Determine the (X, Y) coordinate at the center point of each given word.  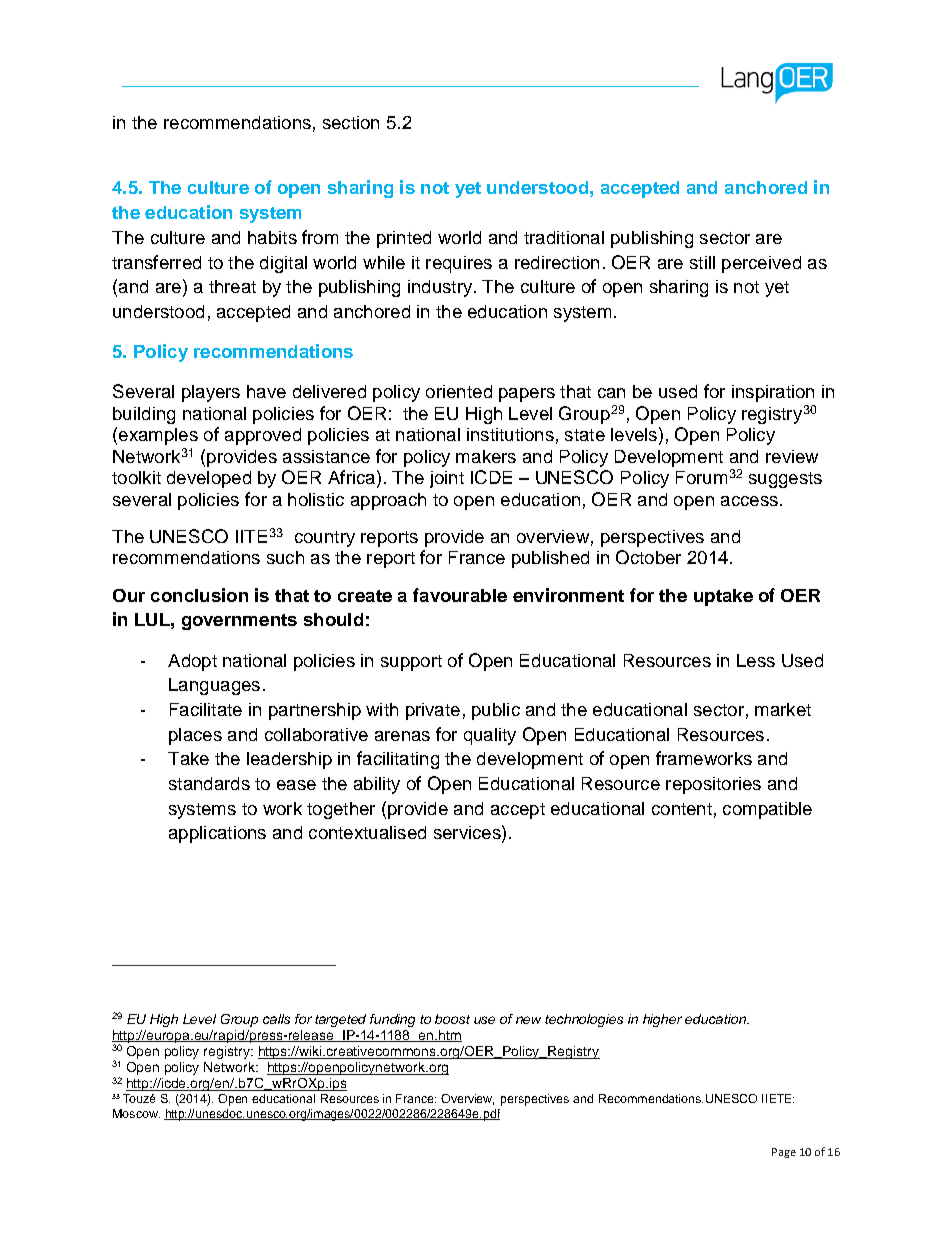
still (702, 262)
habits (272, 237)
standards (209, 783)
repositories (713, 785)
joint (447, 479)
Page (784, 1153)
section (351, 122)
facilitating (398, 760)
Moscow (136, 1113)
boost (452, 1019)
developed (209, 479)
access (749, 501)
